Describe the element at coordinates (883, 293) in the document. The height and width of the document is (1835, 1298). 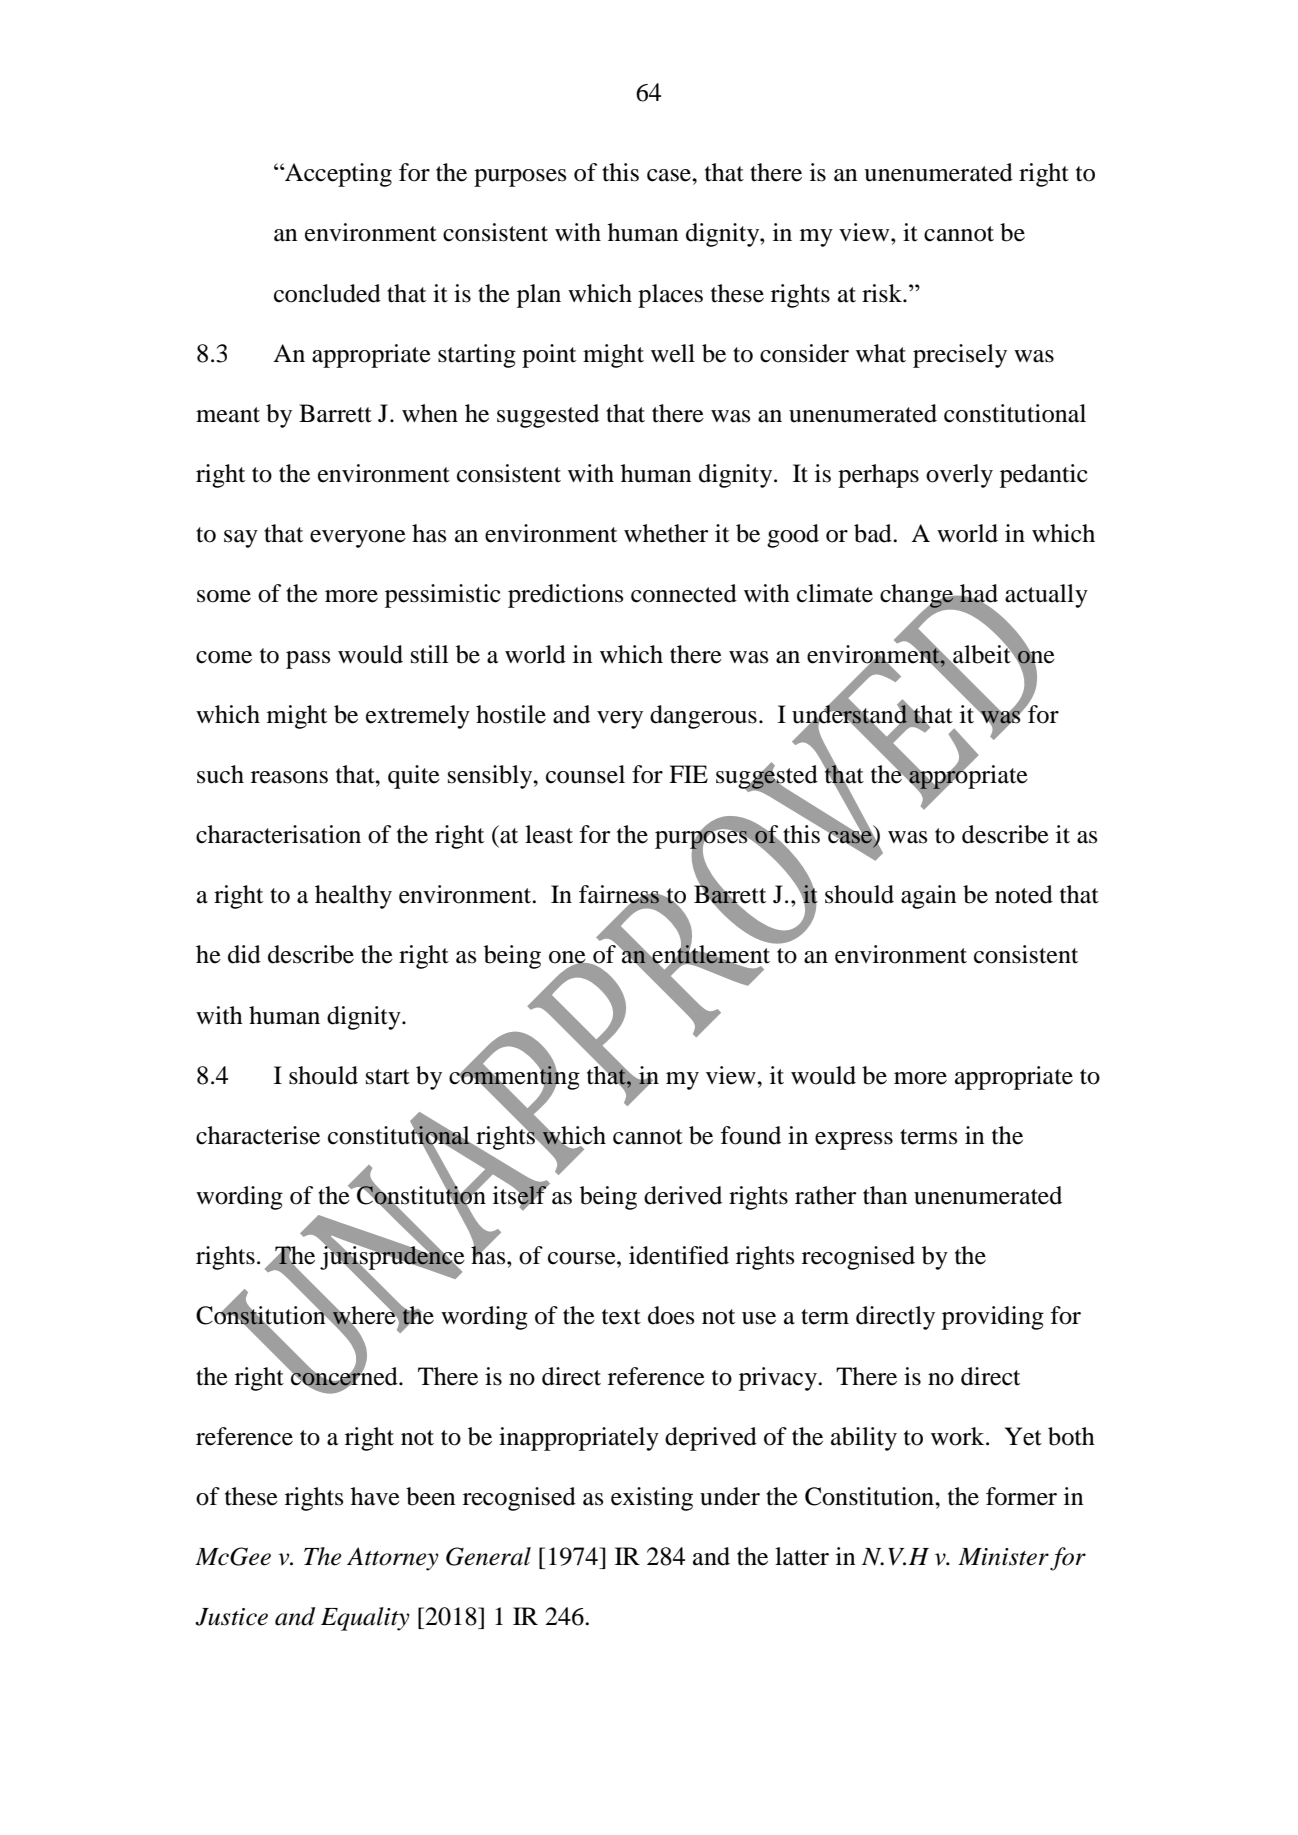
I see `risk` at that location.
